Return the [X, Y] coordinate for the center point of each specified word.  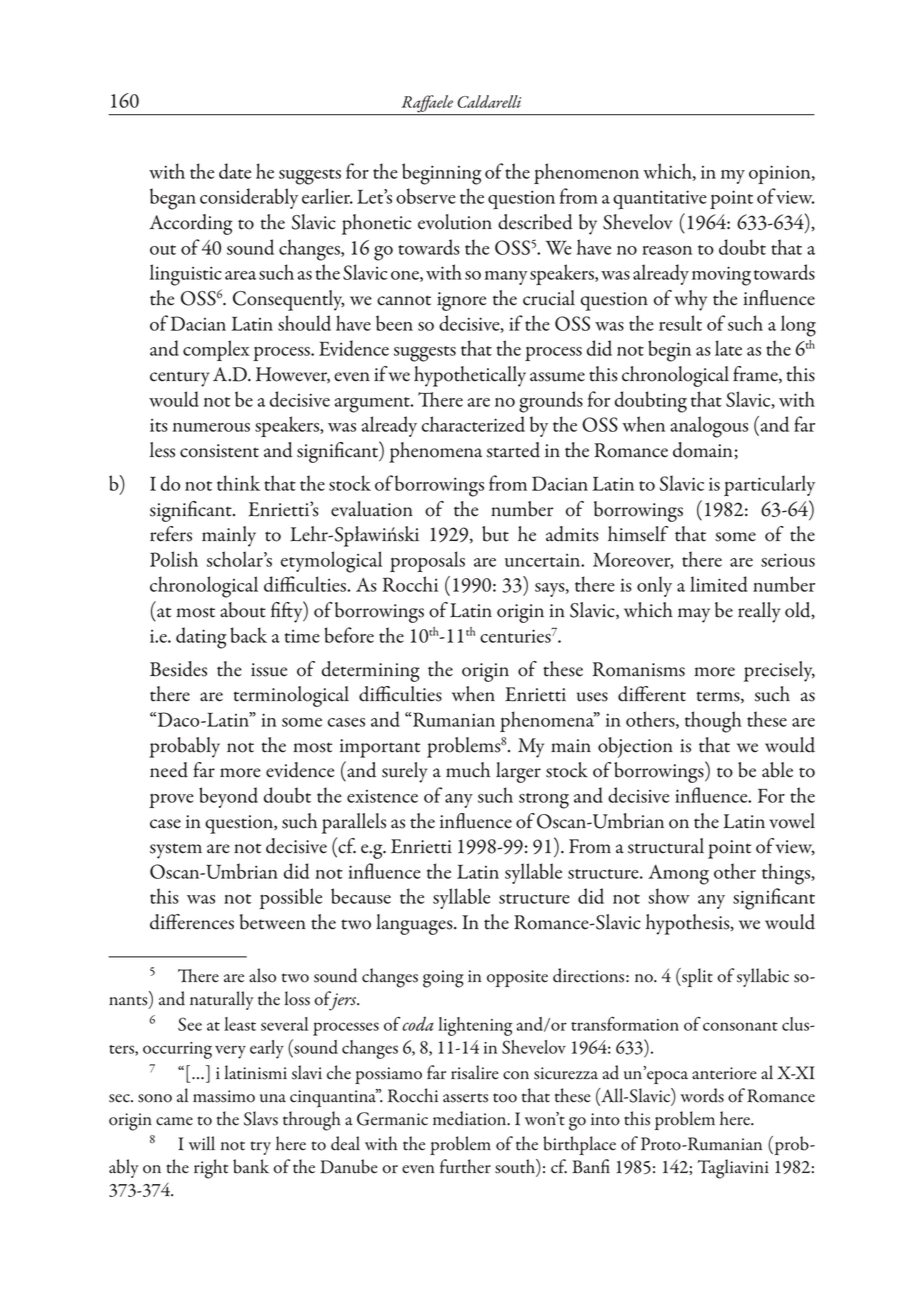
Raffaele [427, 105]
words [702, 1095]
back [248, 635]
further [465, 1166]
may [694, 615]
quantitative [660, 200]
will [202, 1143]
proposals [427, 561]
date [235, 171]
